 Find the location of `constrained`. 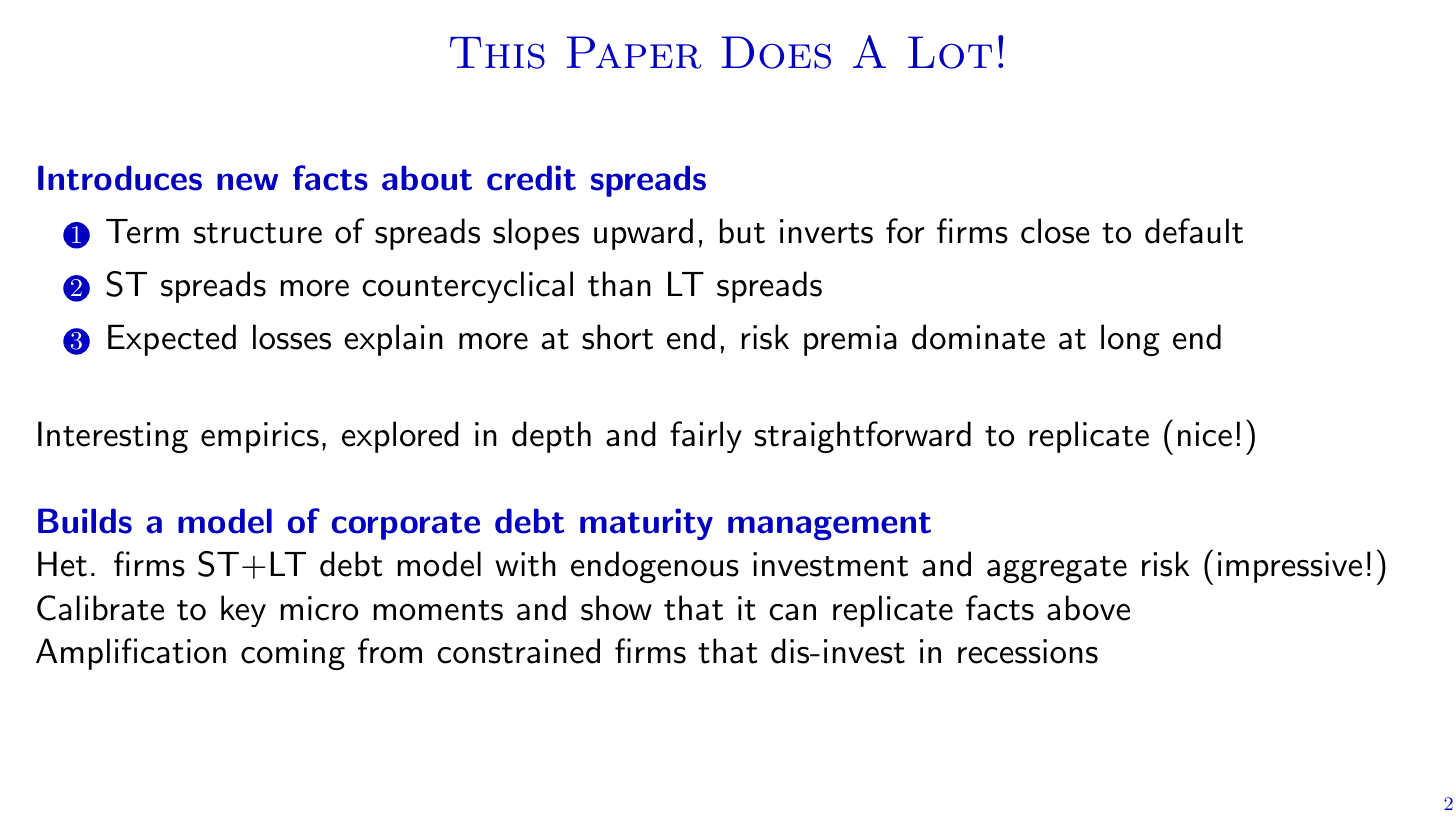

constrained is located at coordinates (518, 651).
